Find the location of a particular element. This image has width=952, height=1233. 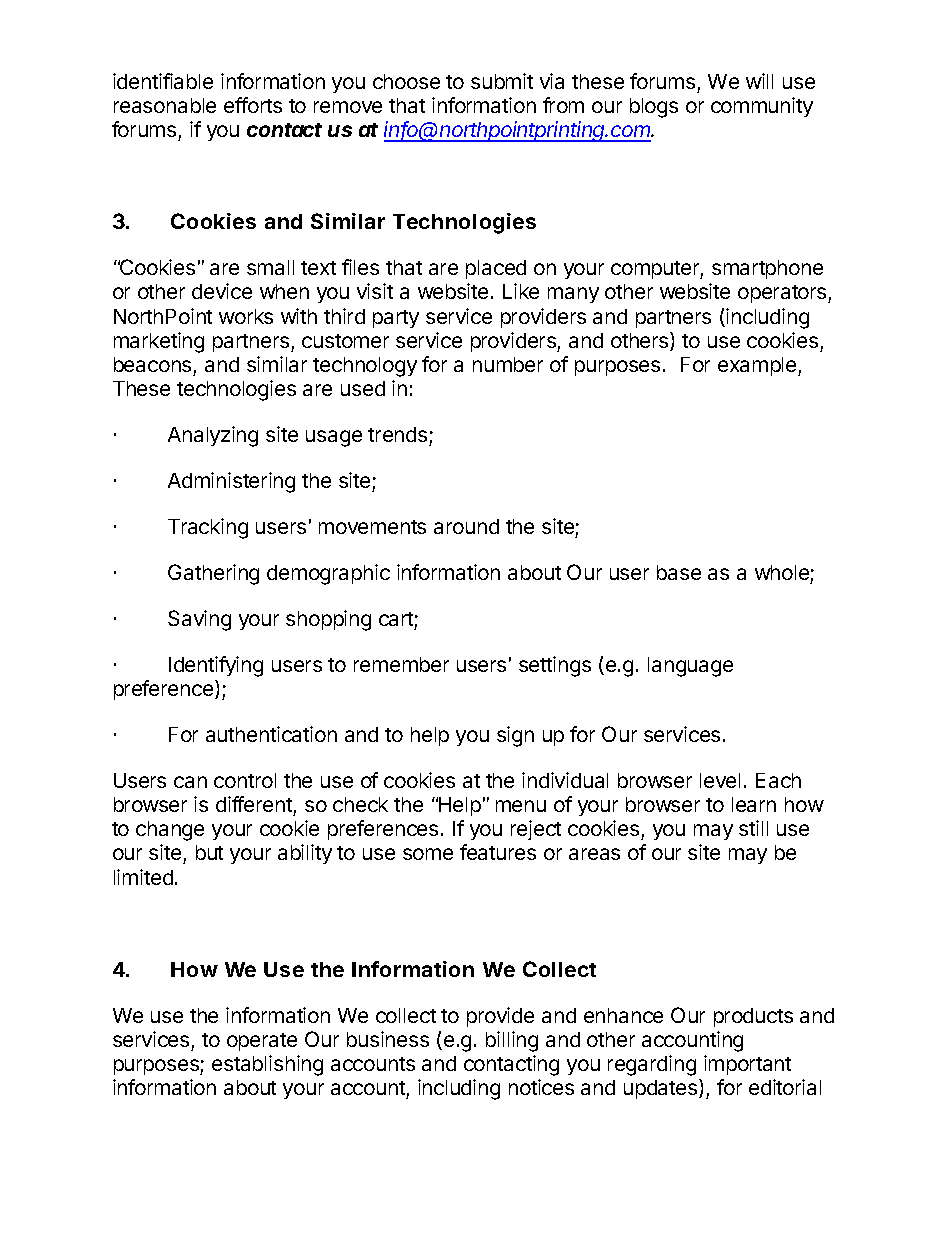

around is located at coordinates (466, 526).
